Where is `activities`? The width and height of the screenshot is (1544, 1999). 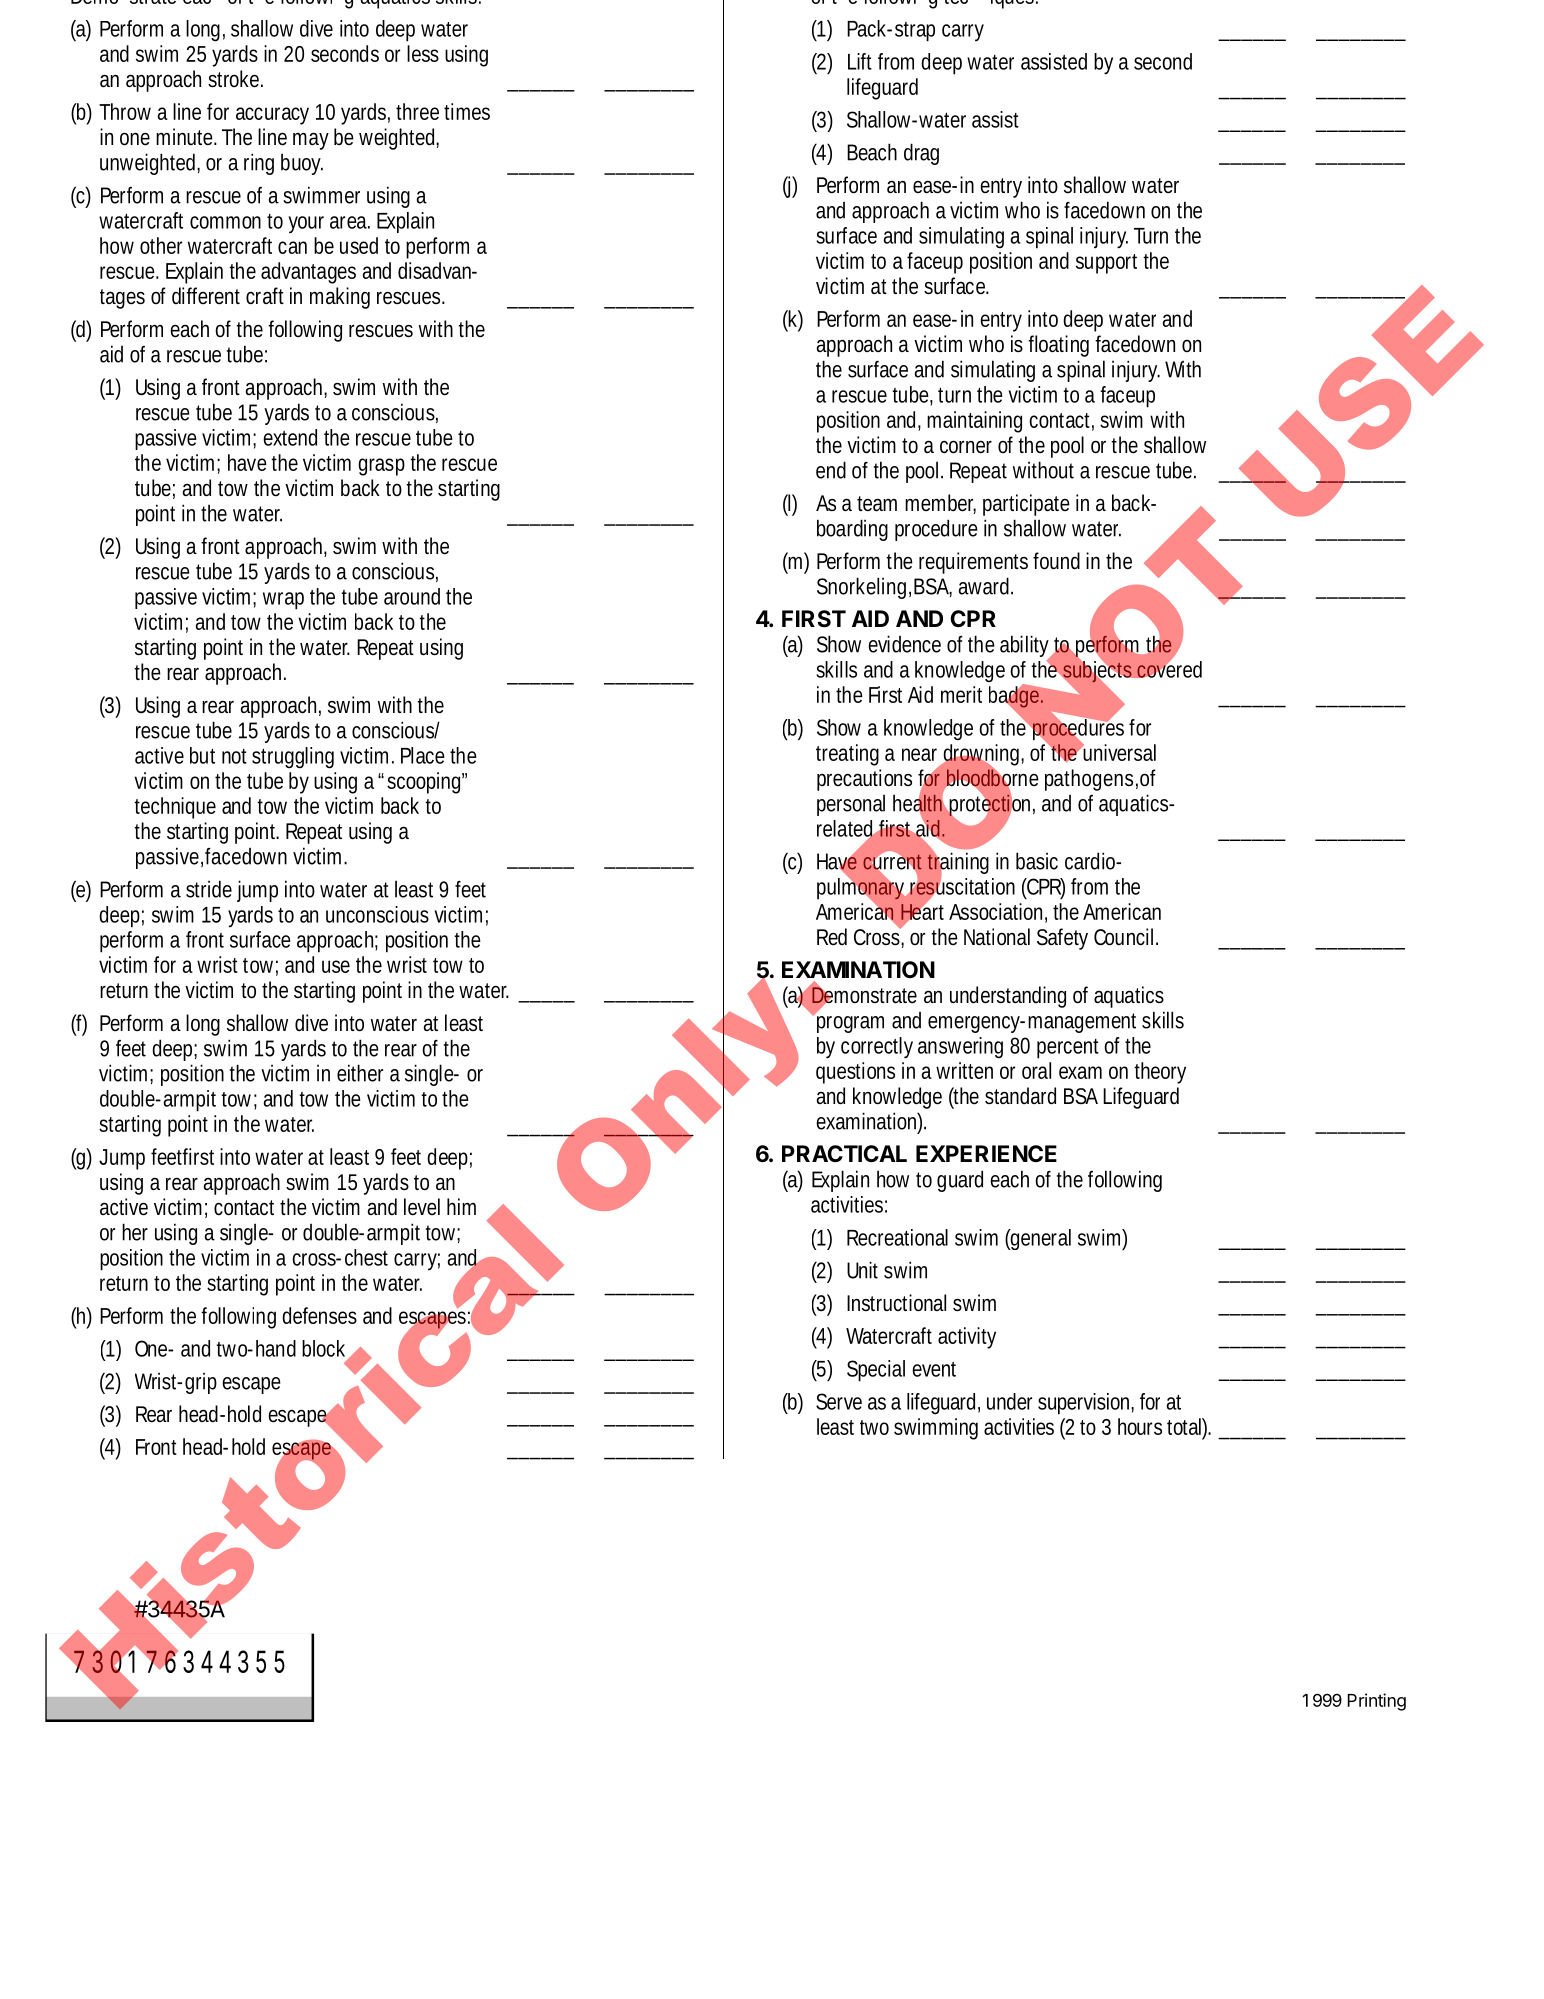
activities is located at coordinates (1019, 1426).
